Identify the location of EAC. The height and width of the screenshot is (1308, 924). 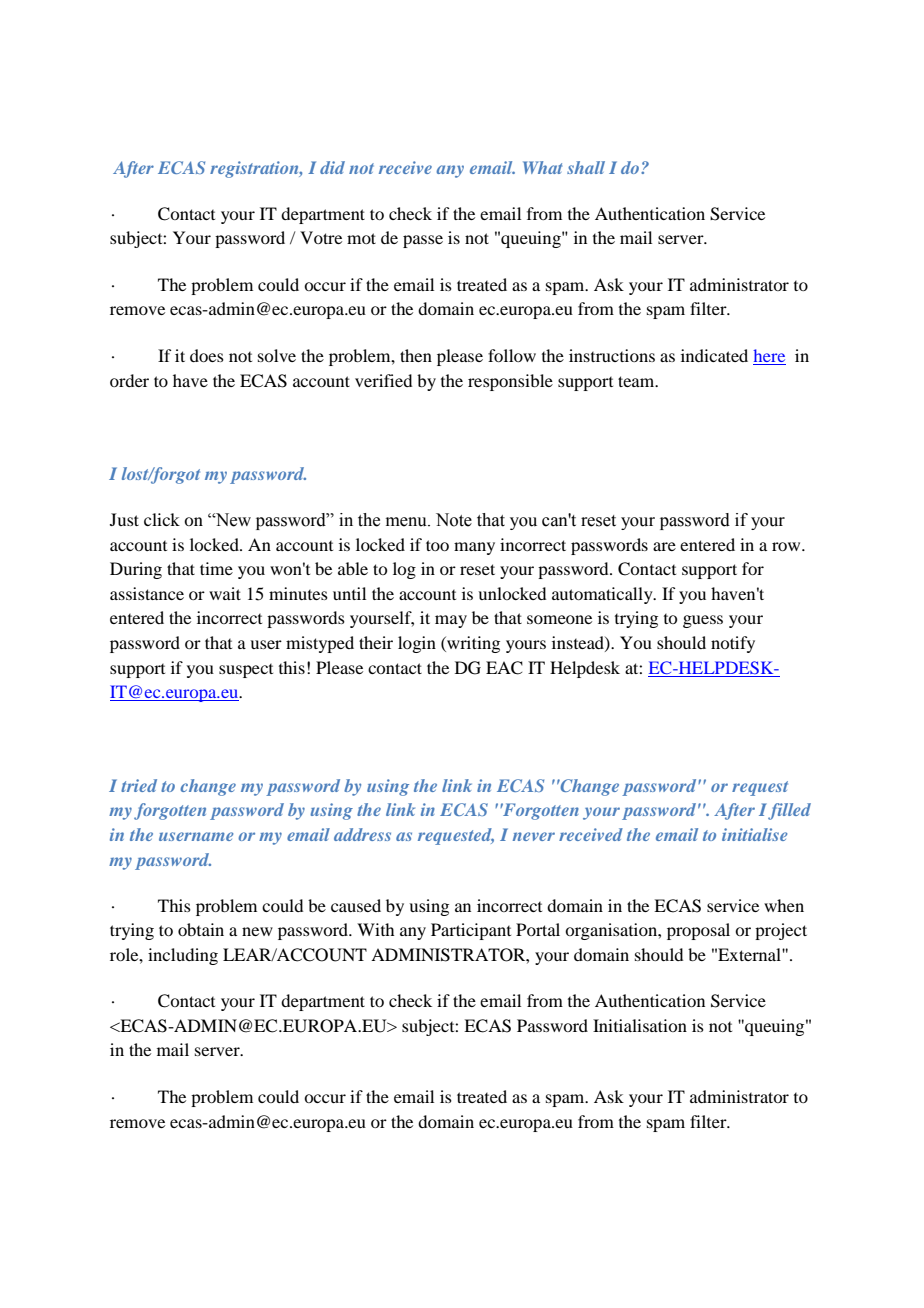
(504, 668).
